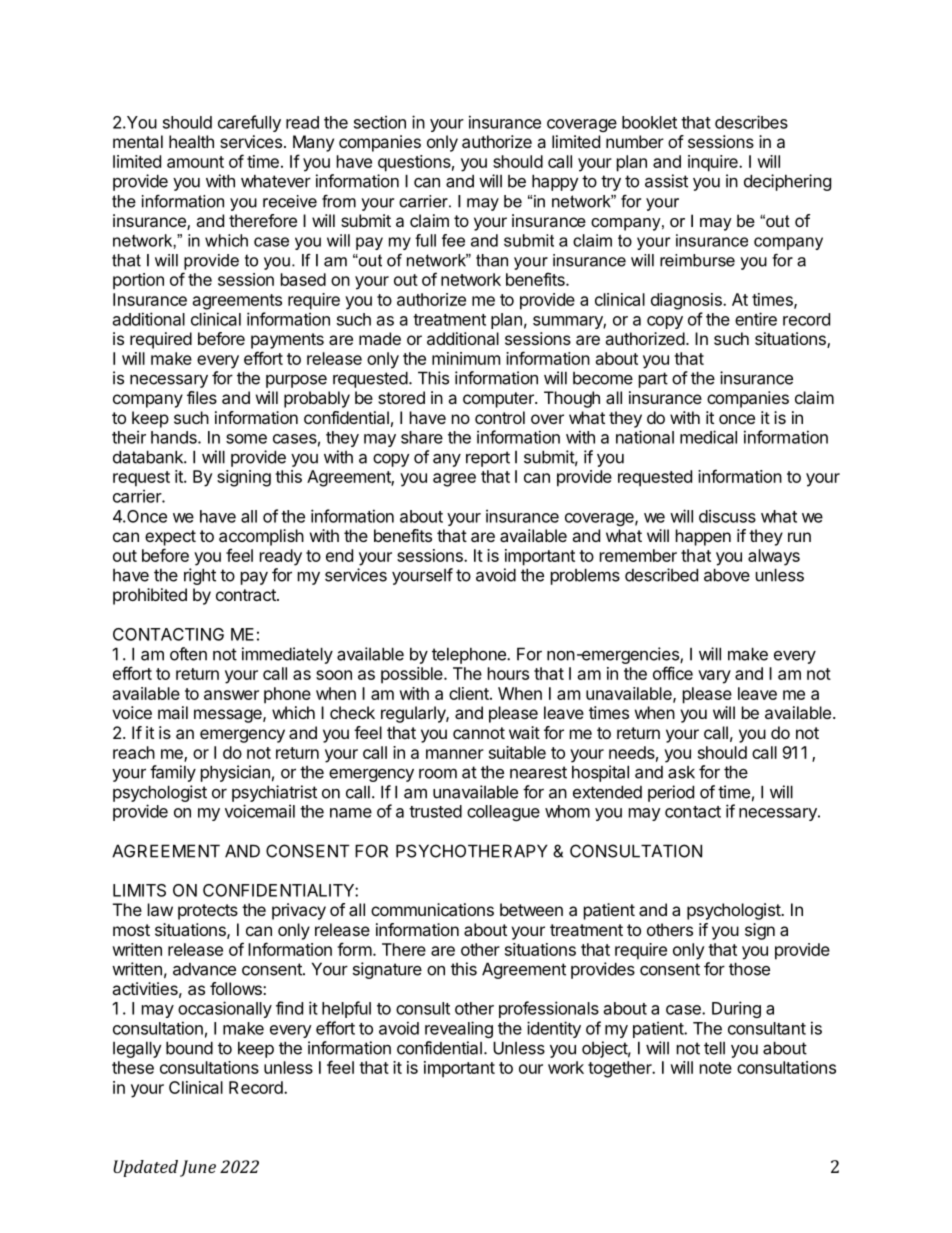 This document has height=1233, width=952. What do you see at coordinates (380, 122) in the document?
I see `section` at bounding box center [380, 122].
